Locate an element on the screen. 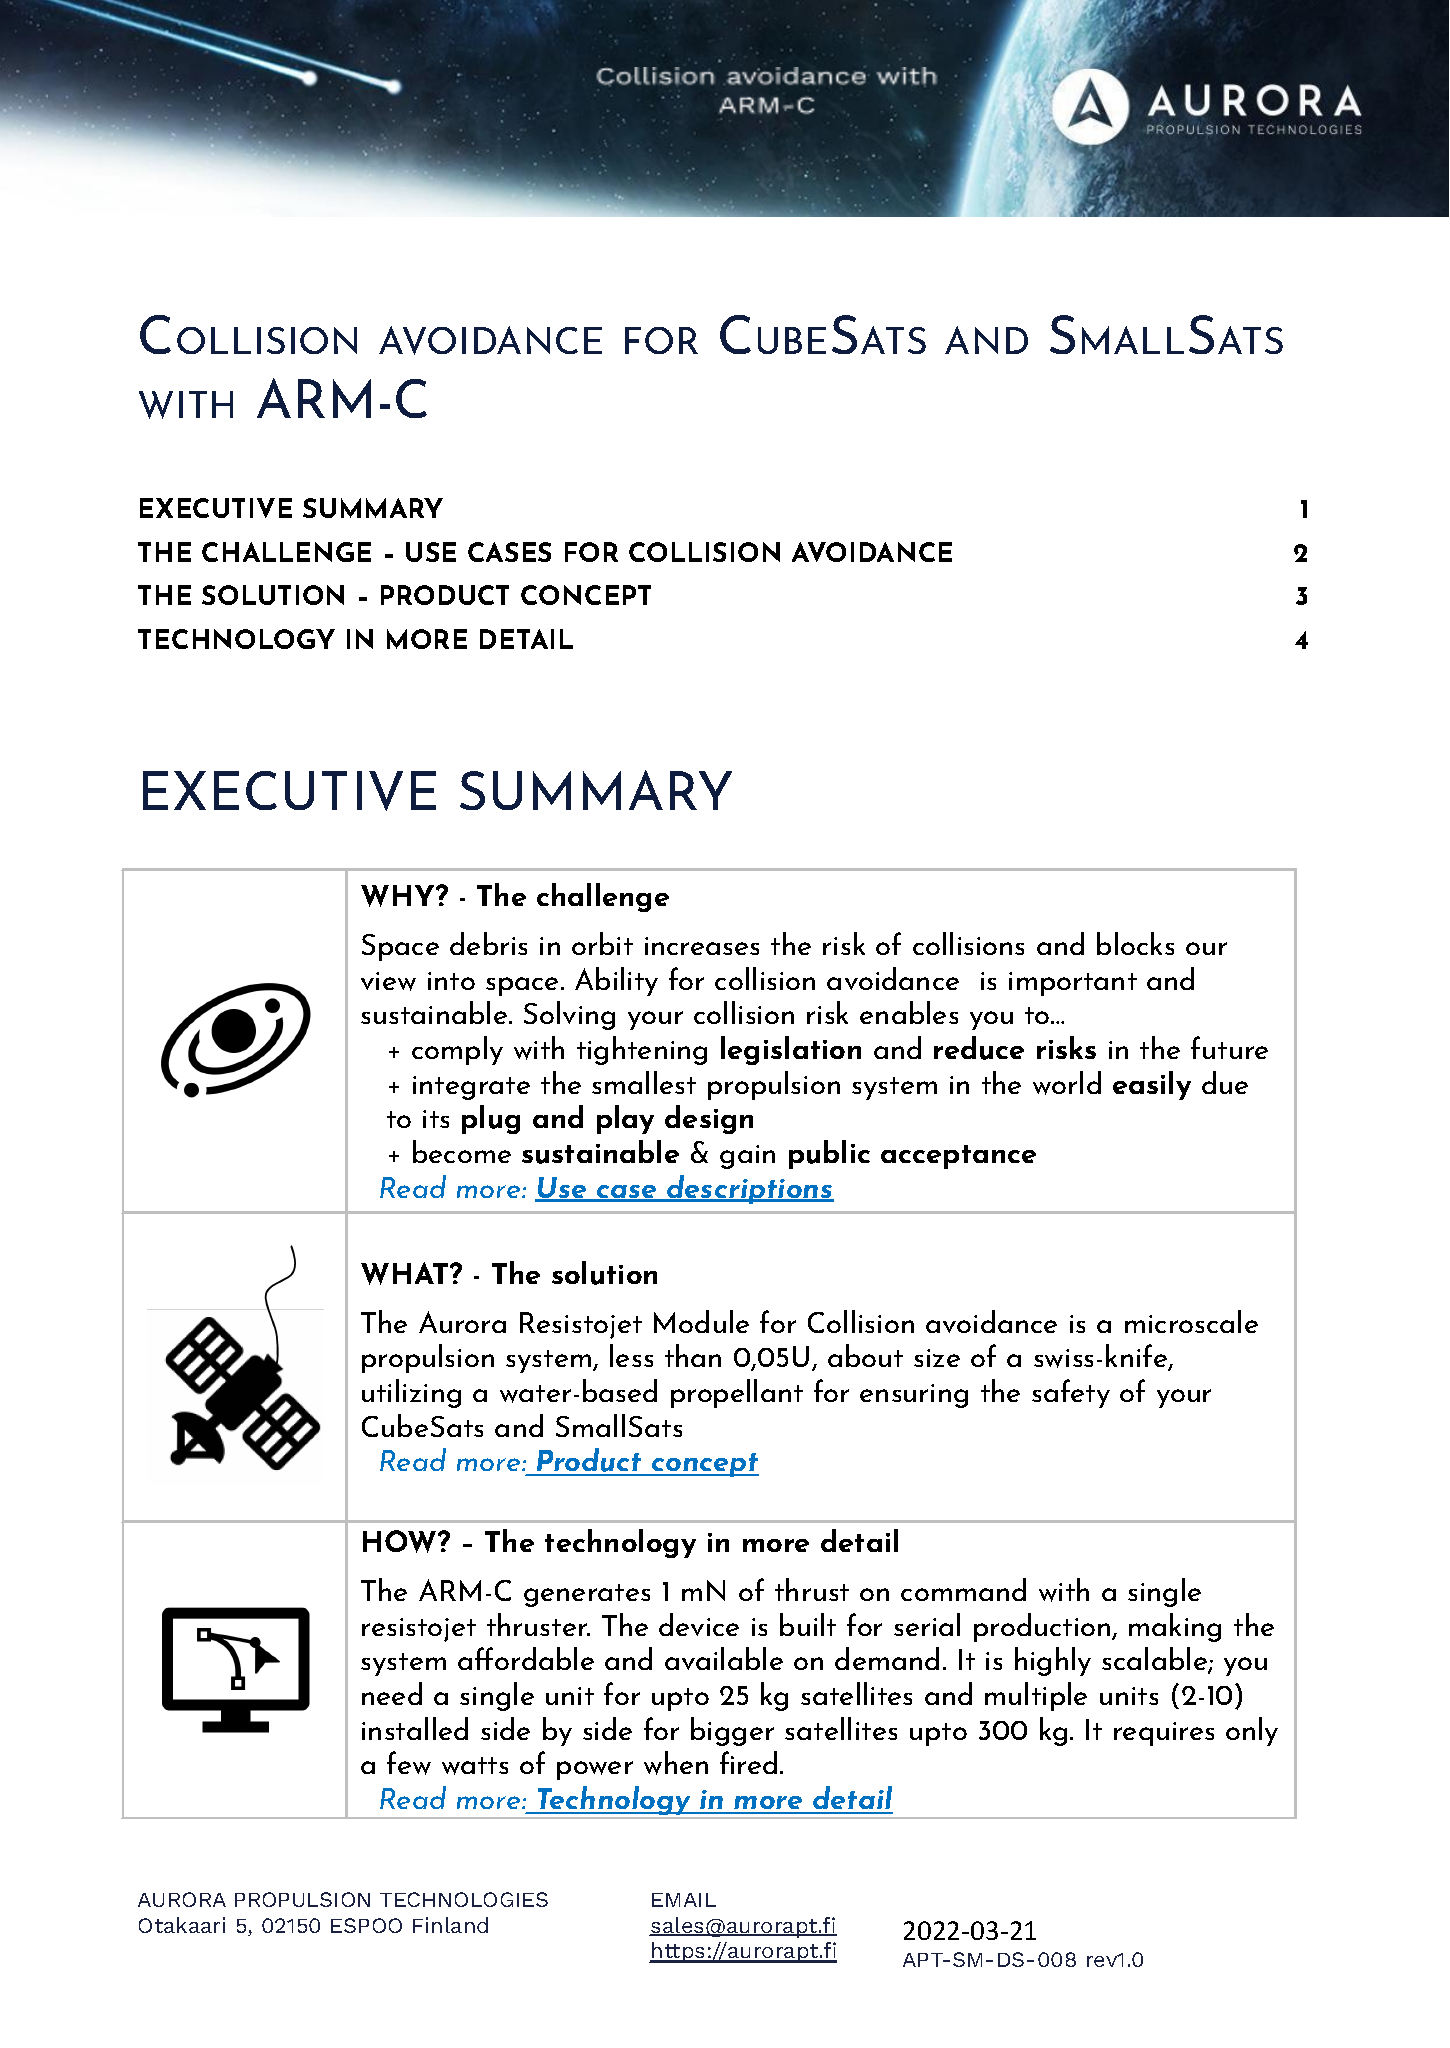 Image resolution: width=1450 pixels, height=2048 pixels. public is located at coordinates (829, 1154).
